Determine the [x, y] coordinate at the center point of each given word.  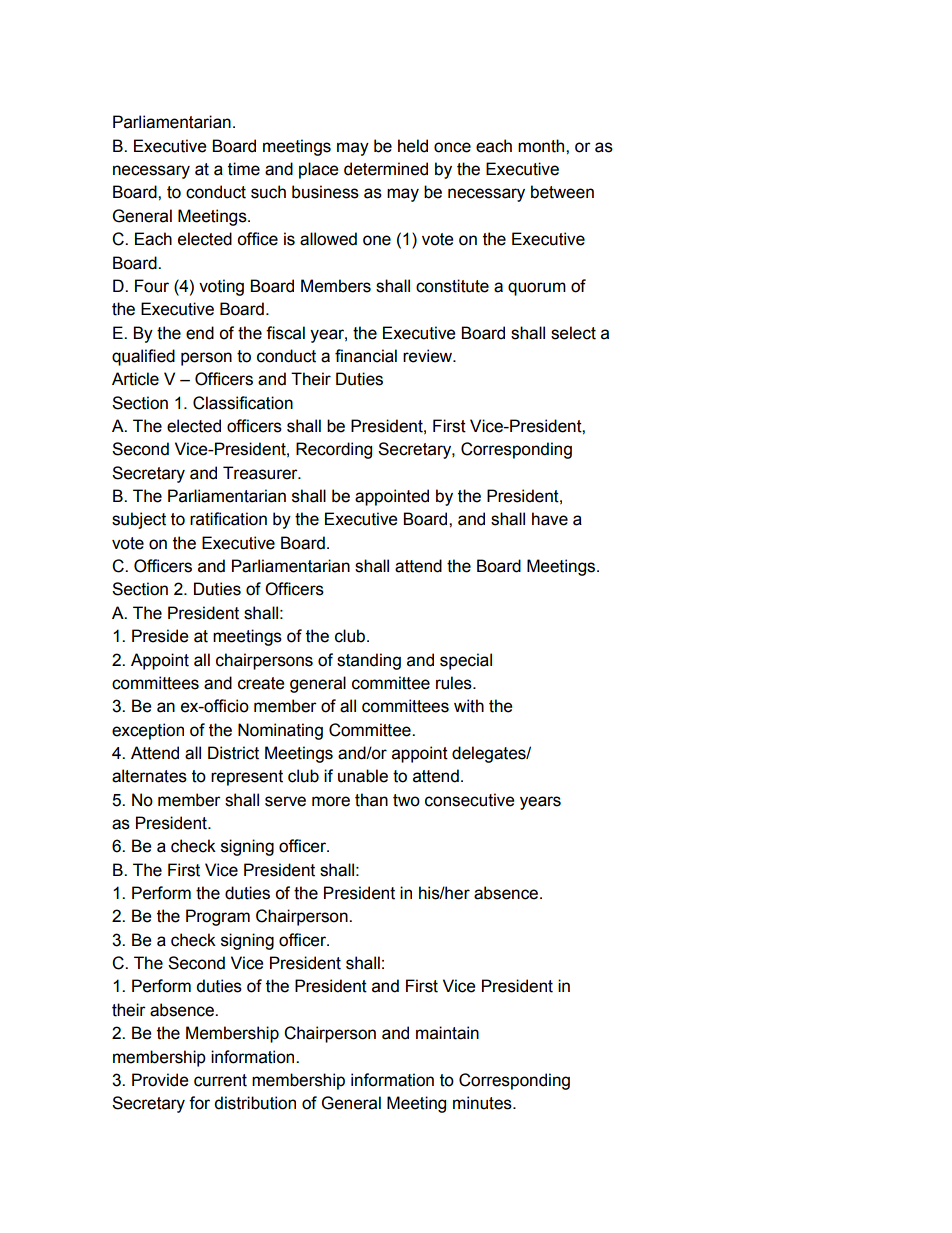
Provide [160, 1080]
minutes [483, 1103]
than [371, 800]
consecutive [469, 800]
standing [369, 661]
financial [366, 356]
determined [386, 169]
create [261, 683]
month [542, 146]
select [573, 333]
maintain [447, 1033]
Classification [243, 403]
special [466, 661]
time [244, 169]
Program [218, 917]
